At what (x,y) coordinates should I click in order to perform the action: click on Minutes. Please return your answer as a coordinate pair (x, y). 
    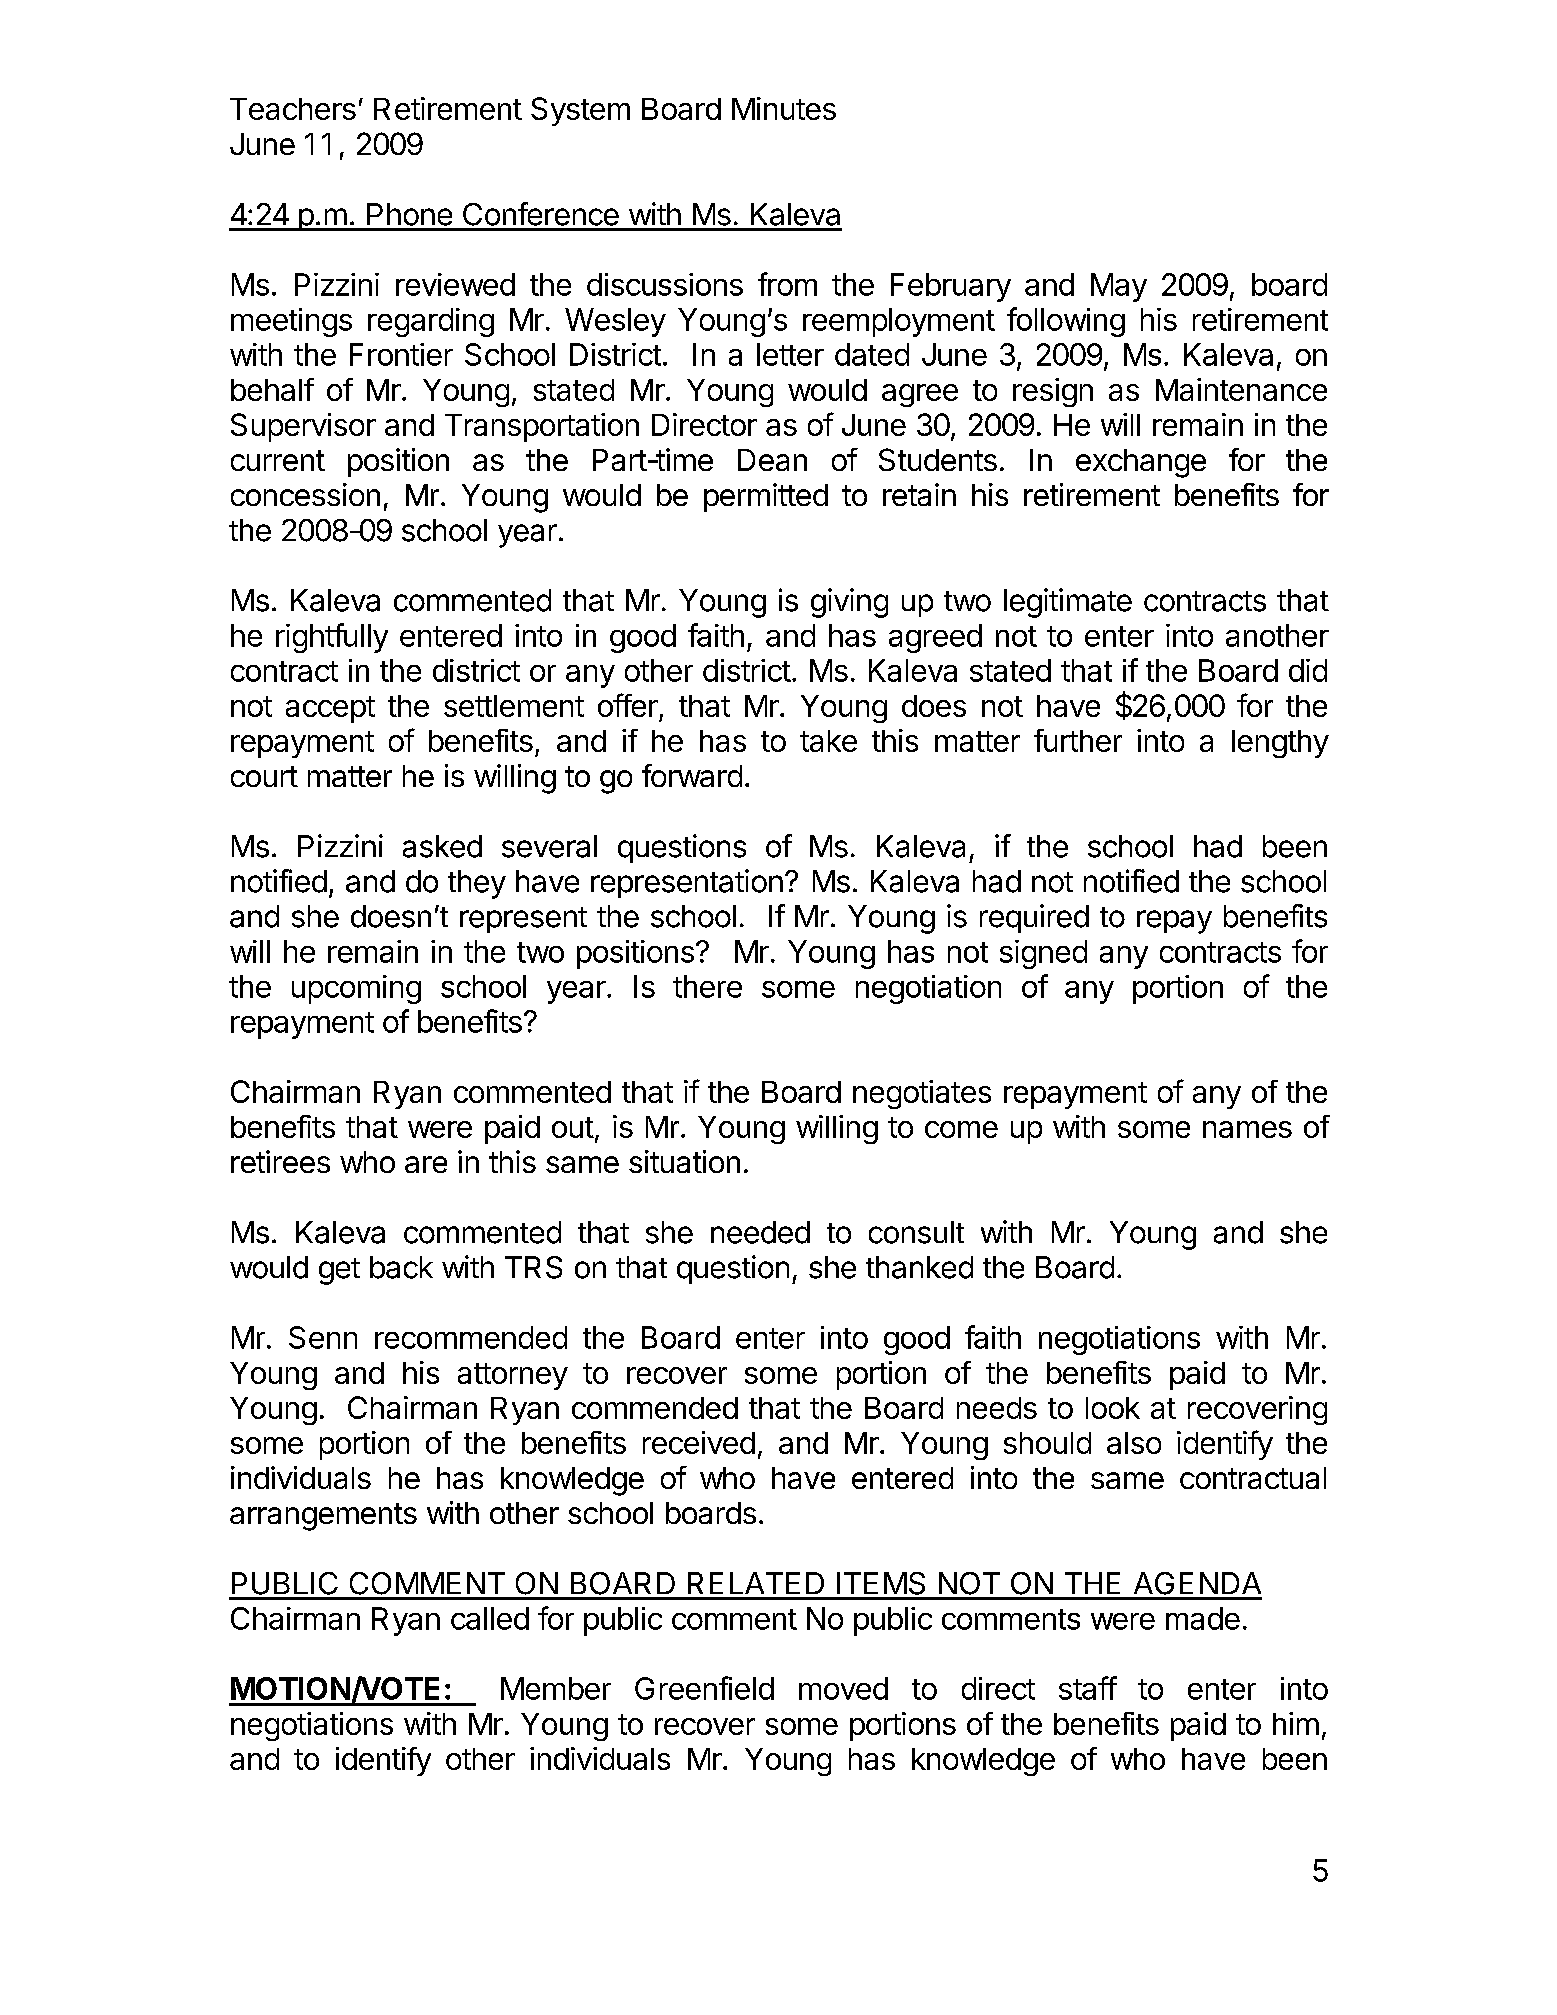
    Looking at the image, I should click on (784, 108).
